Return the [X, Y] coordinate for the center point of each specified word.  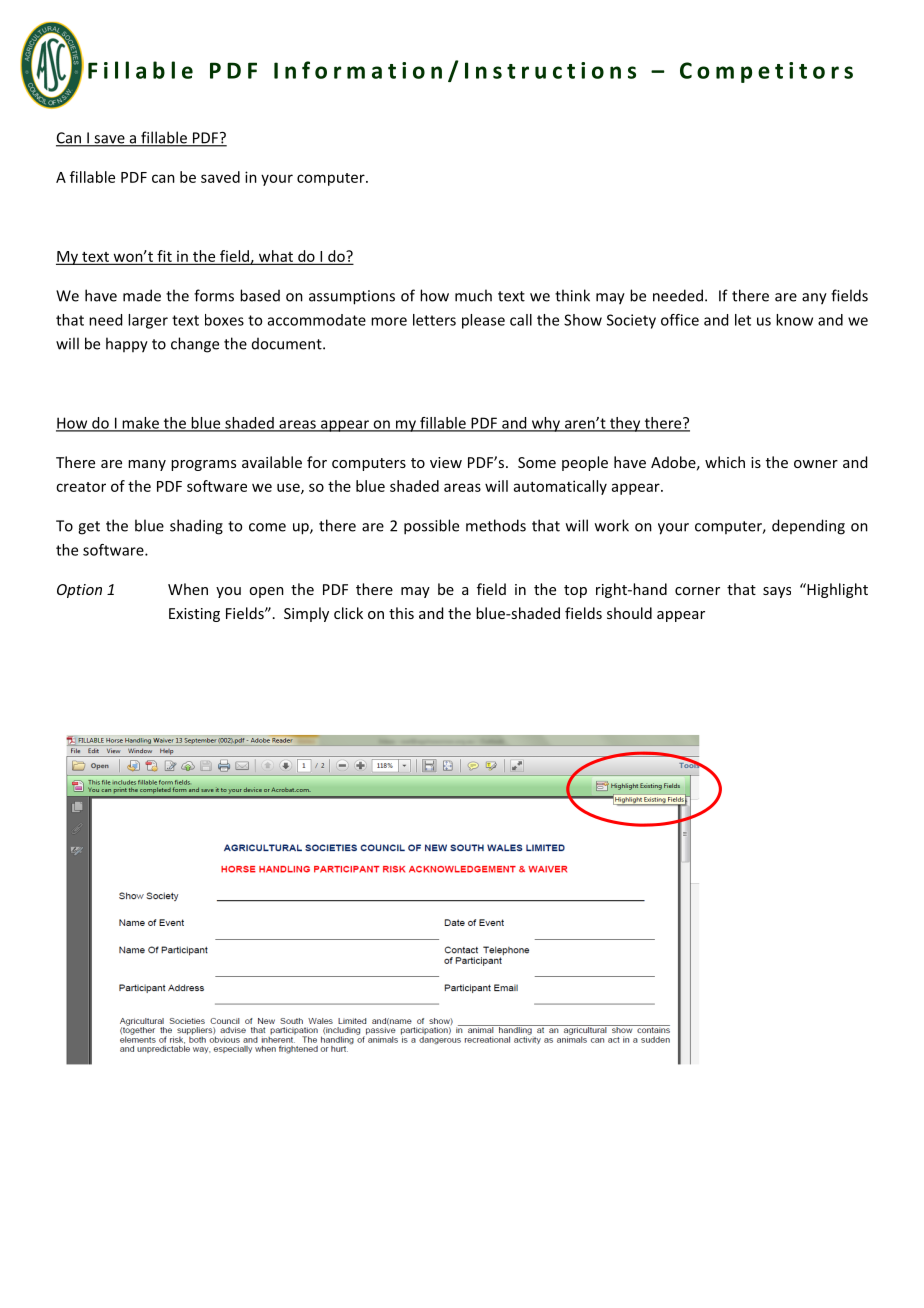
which [725, 462]
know [794, 320]
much [473, 295]
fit [164, 257]
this [401, 613]
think [572, 295]
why [545, 424]
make [140, 424]
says [777, 592]
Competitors [766, 72]
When [188, 589]
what [275, 257]
